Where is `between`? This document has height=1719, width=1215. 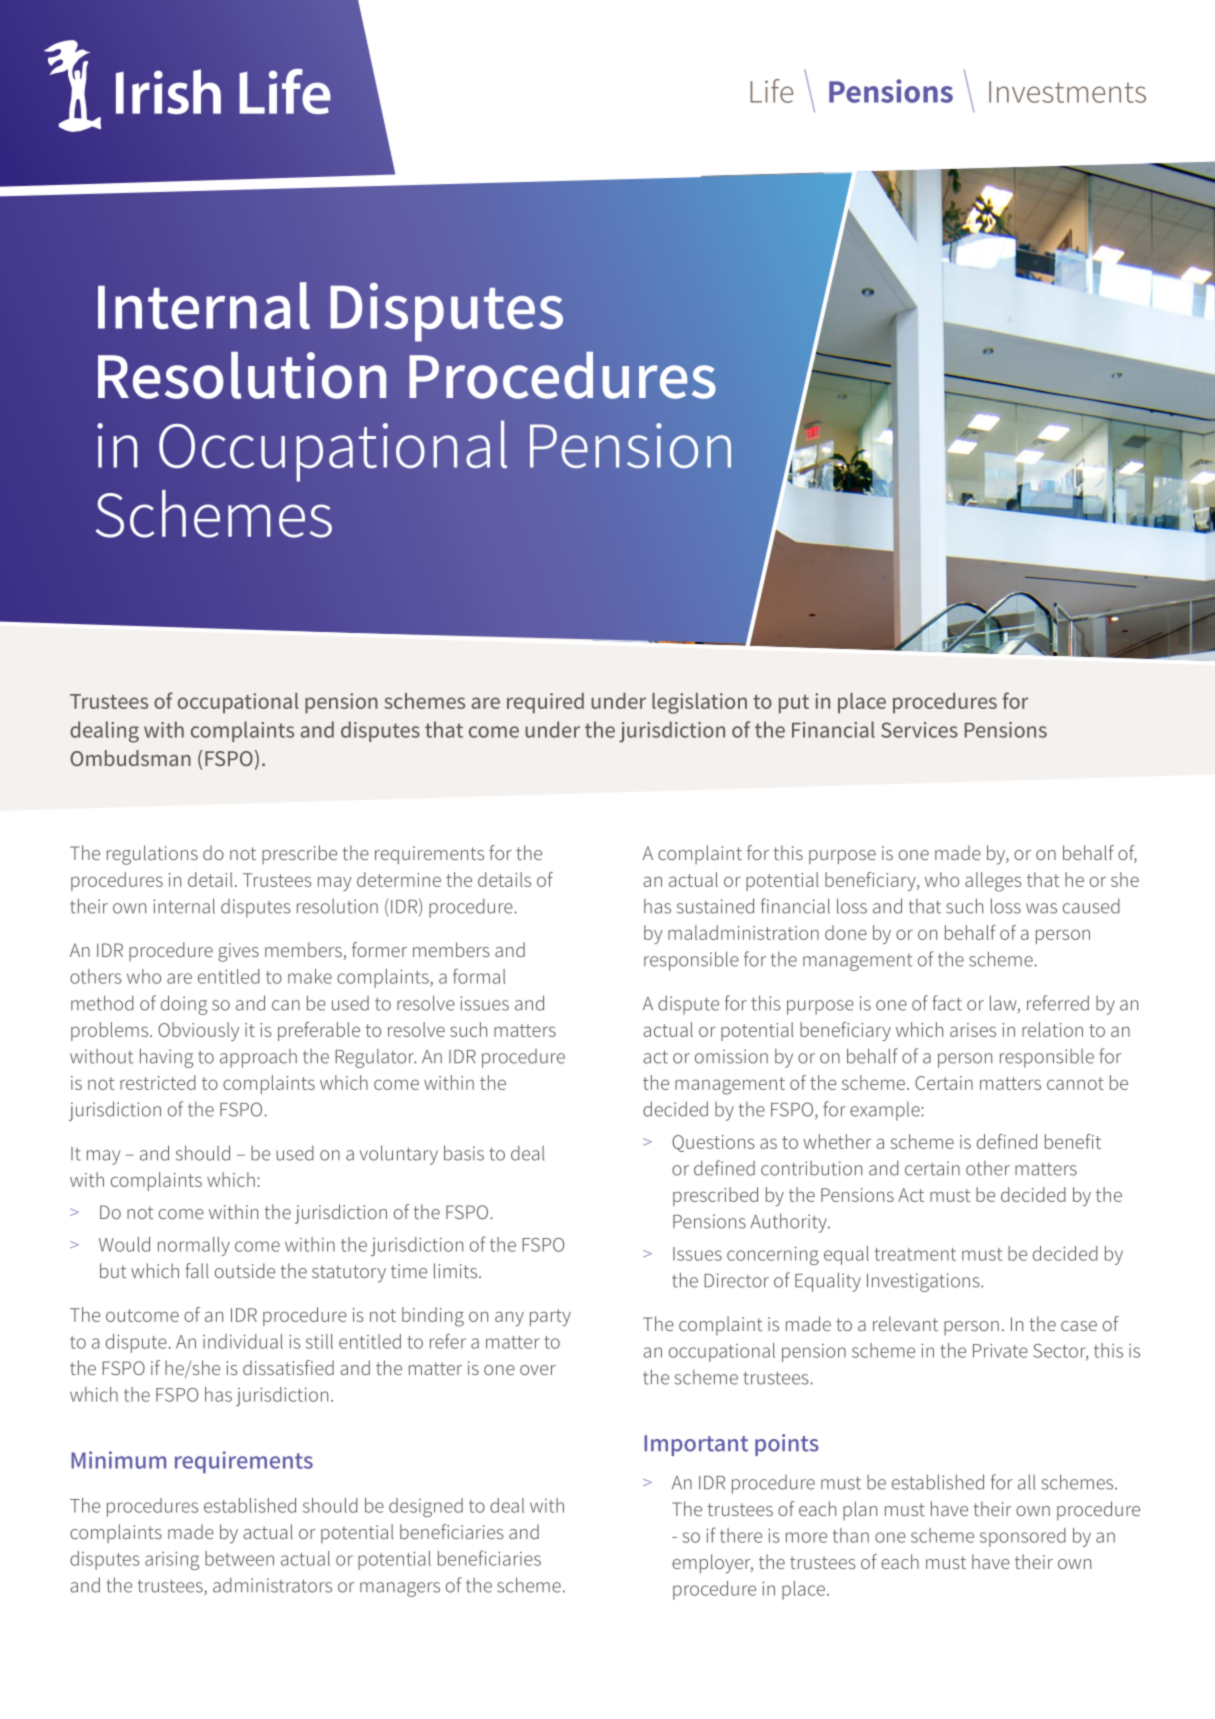 between is located at coordinates (239, 1558).
